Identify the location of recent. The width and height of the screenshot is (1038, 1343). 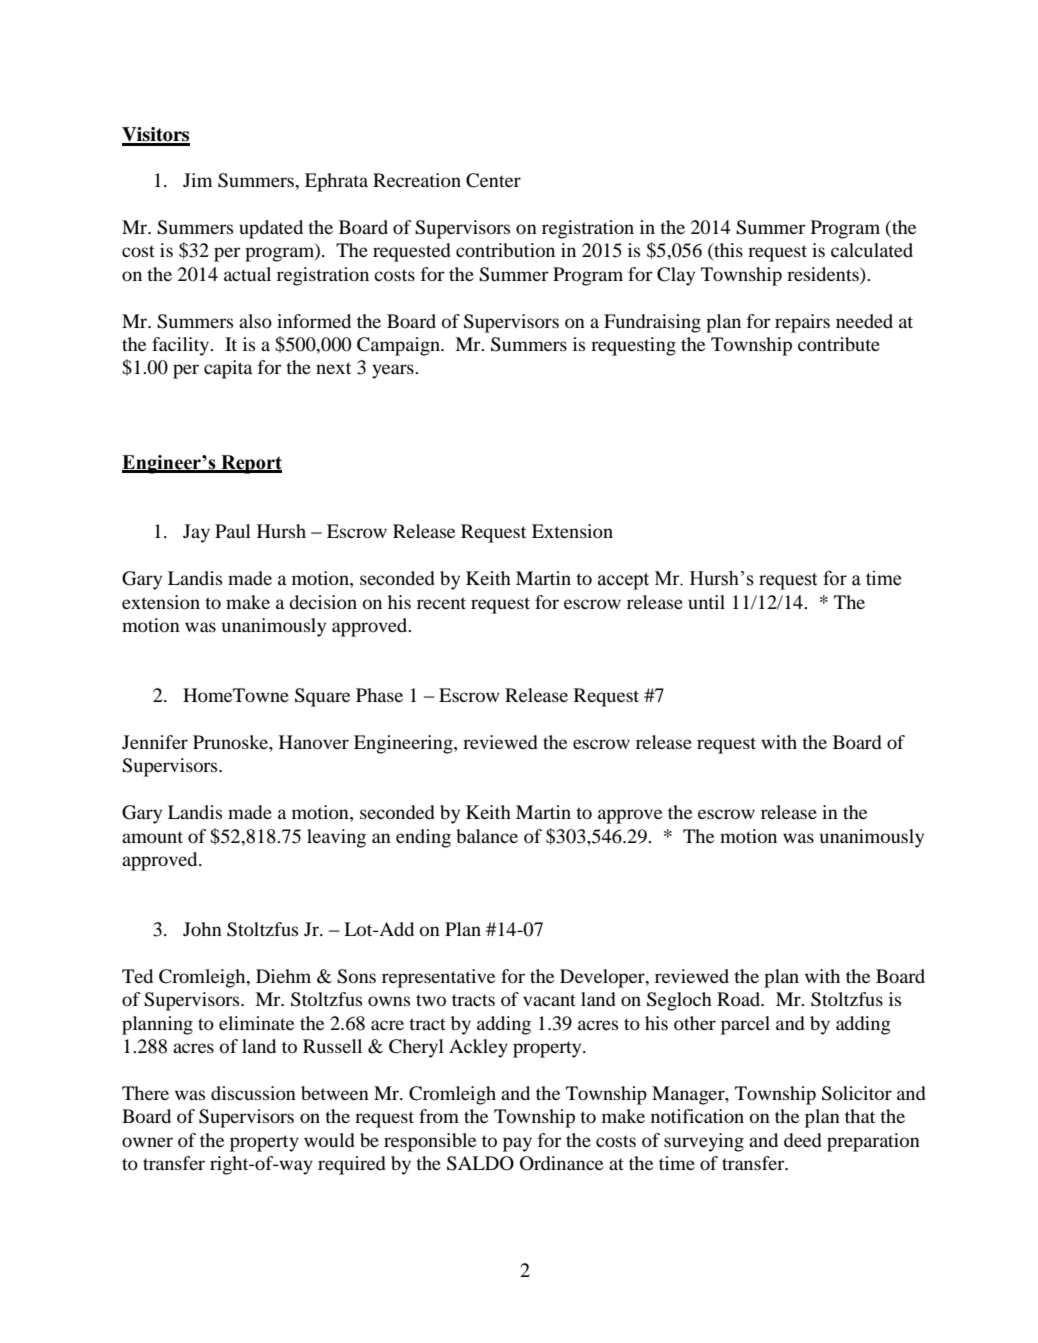
(441, 603).
